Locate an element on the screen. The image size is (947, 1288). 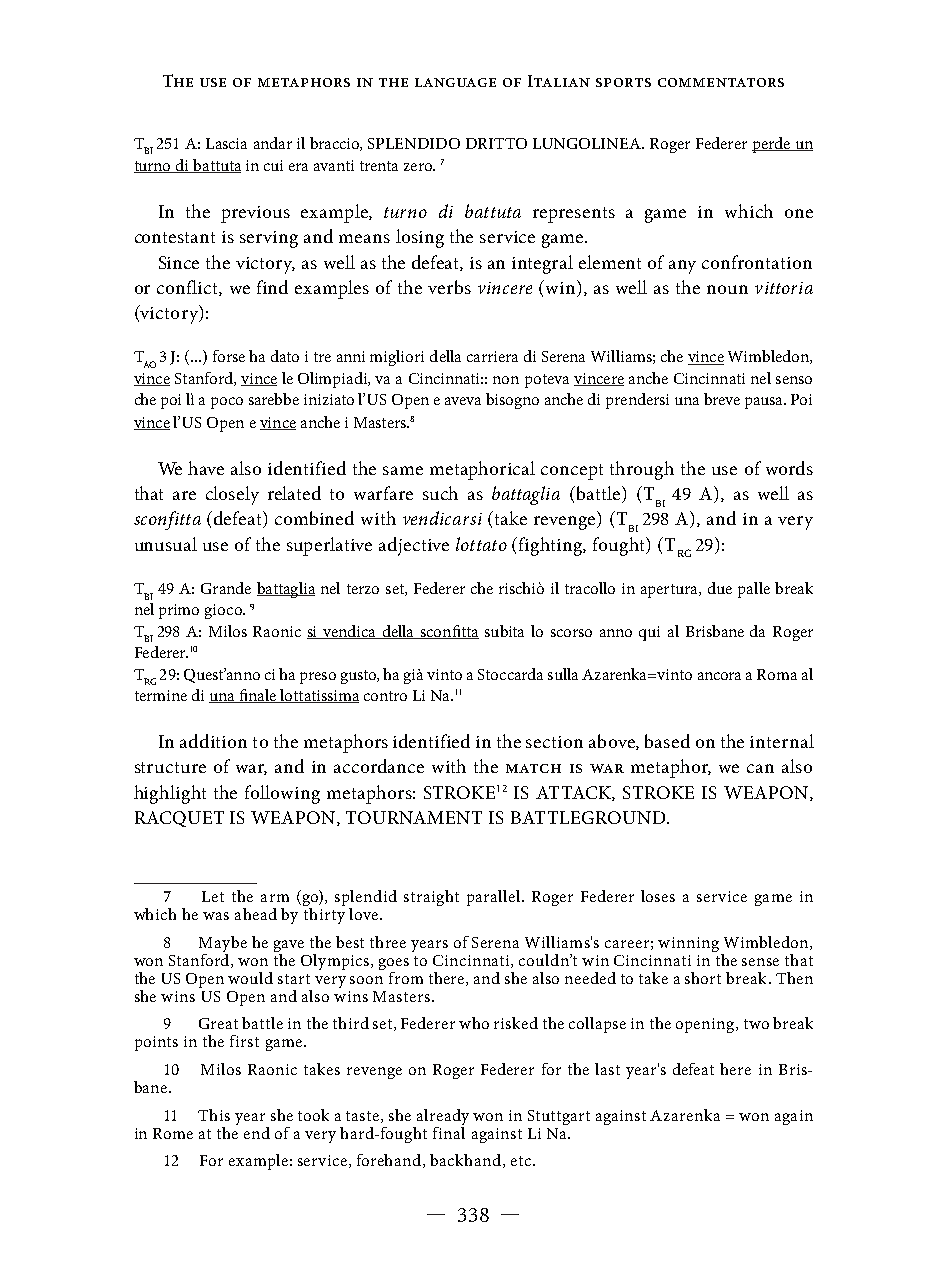
due is located at coordinates (720, 588).
